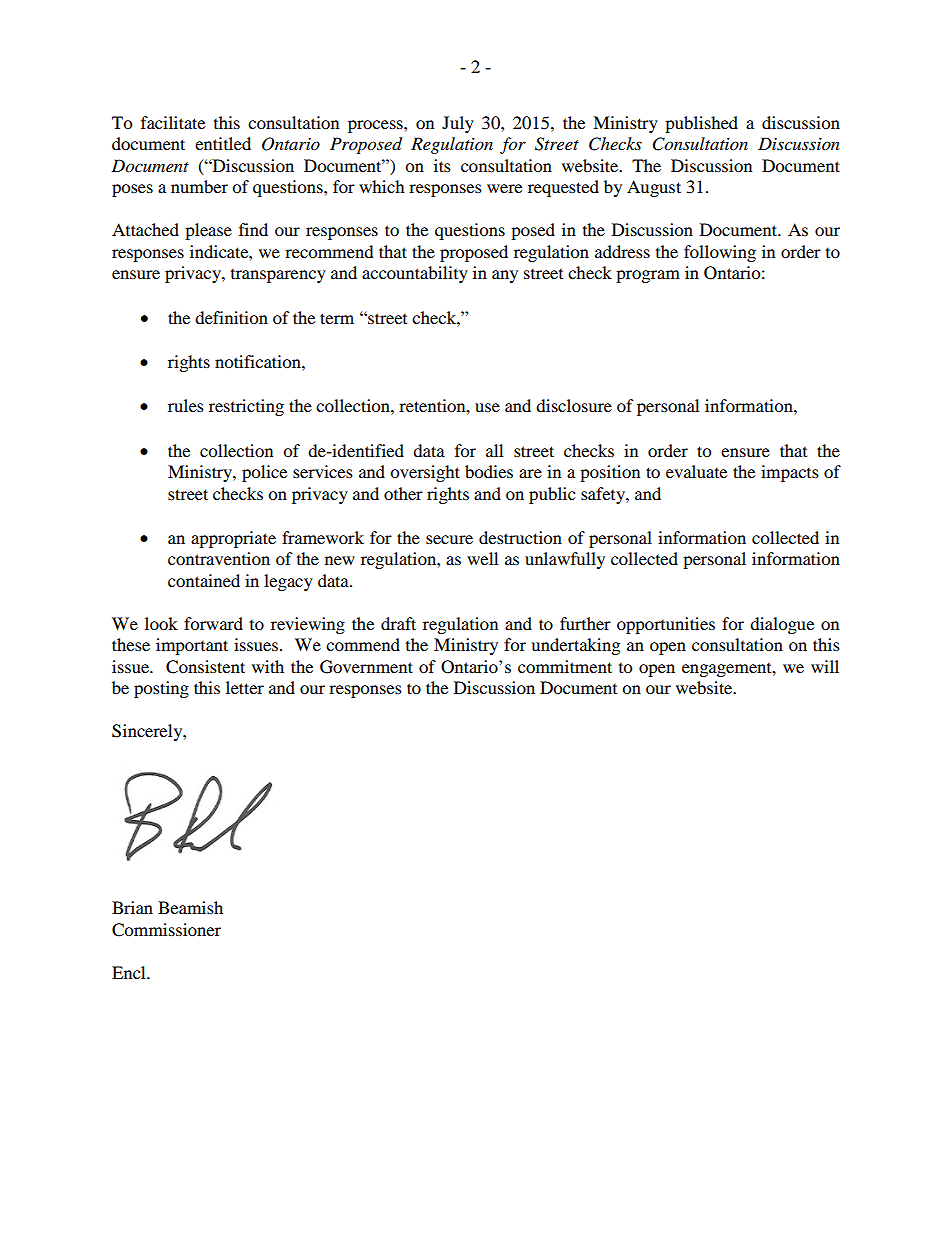 The width and height of the screenshot is (952, 1233). Describe the element at coordinates (231, 317) in the screenshot. I see `definition` at that location.
